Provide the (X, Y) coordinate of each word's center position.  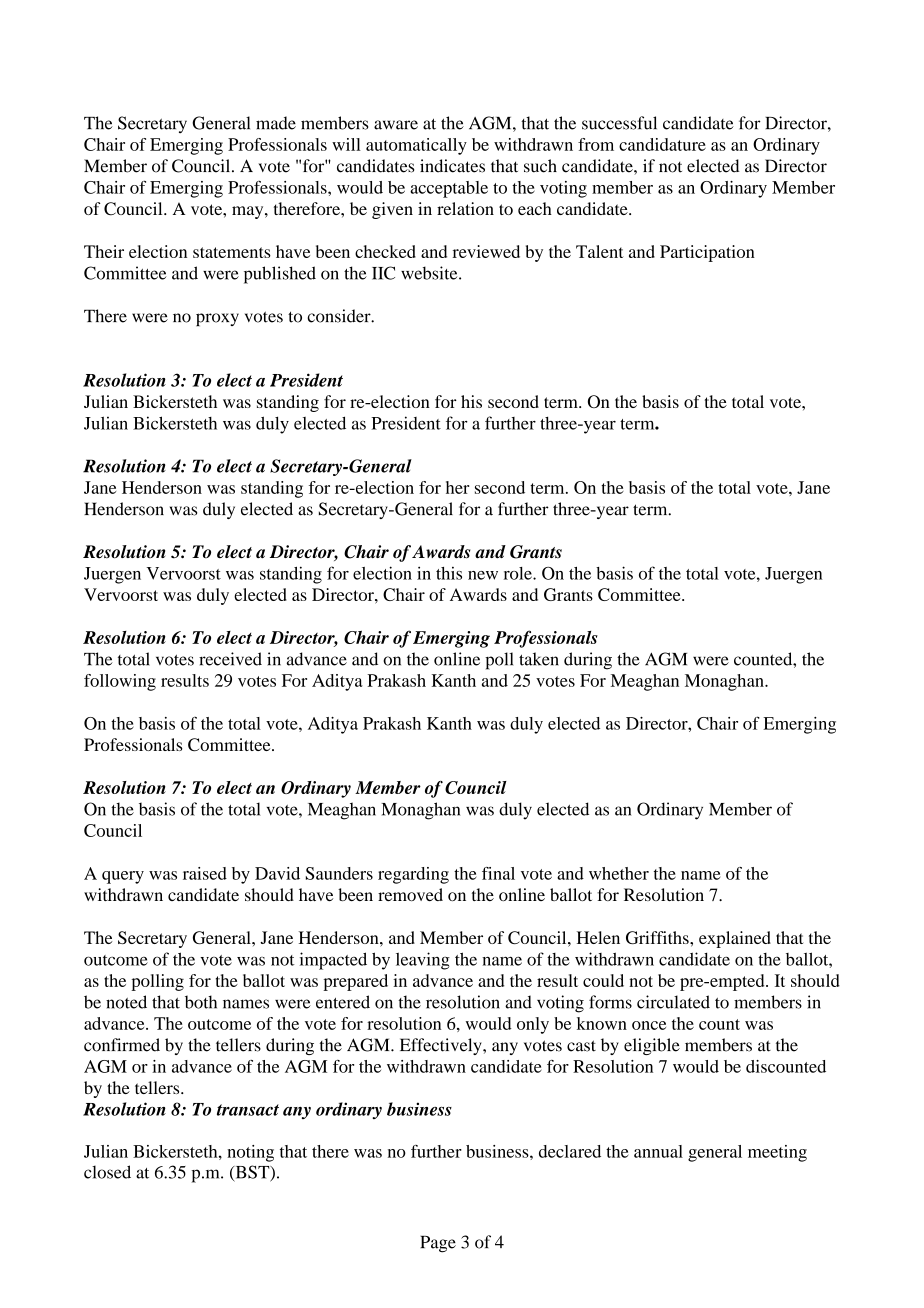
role (519, 573)
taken (539, 659)
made (276, 123)
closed (107, 1172)
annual (658, 1151)
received (230, 659)
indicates (452, 166)
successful (619, 123)
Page (438, 1244)
